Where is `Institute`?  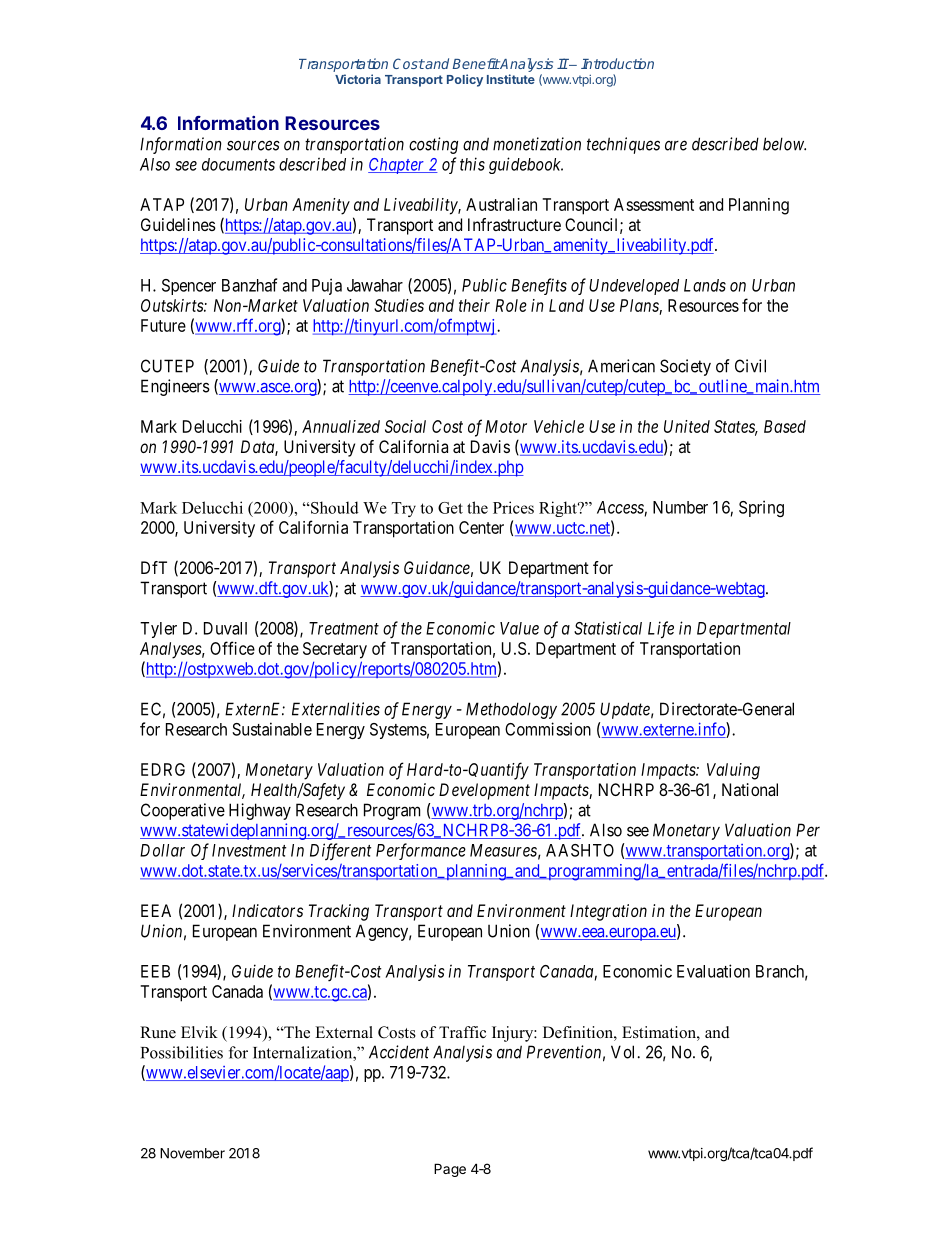 Institute is located at coordinates (511, 79).
